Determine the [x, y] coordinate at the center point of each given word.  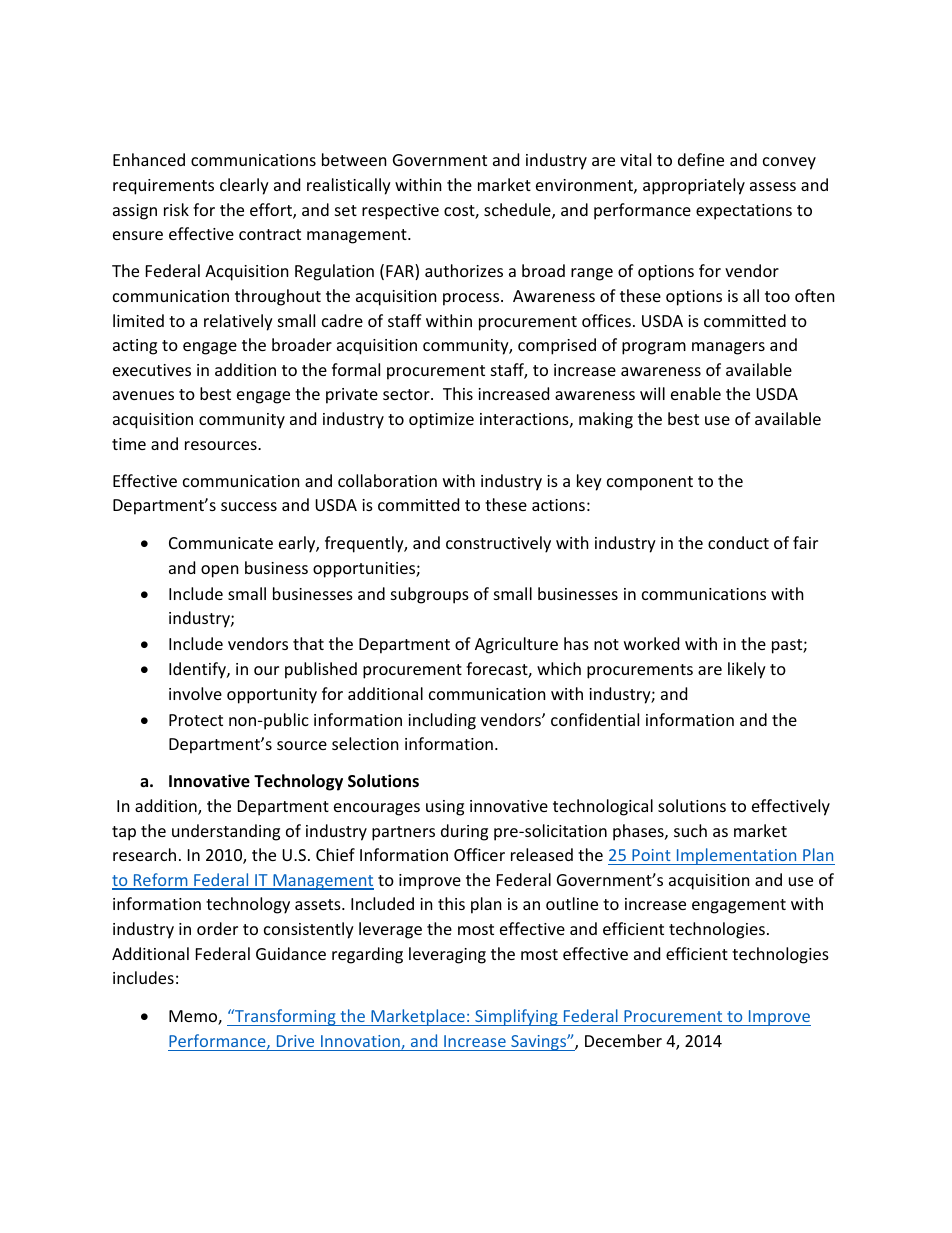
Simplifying [516, 1017]
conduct [738, 542]
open [220, 571]
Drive [295, 1041]
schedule [518, 211]
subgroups [430, 595]
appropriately [694, 186]
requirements [163, 187]
